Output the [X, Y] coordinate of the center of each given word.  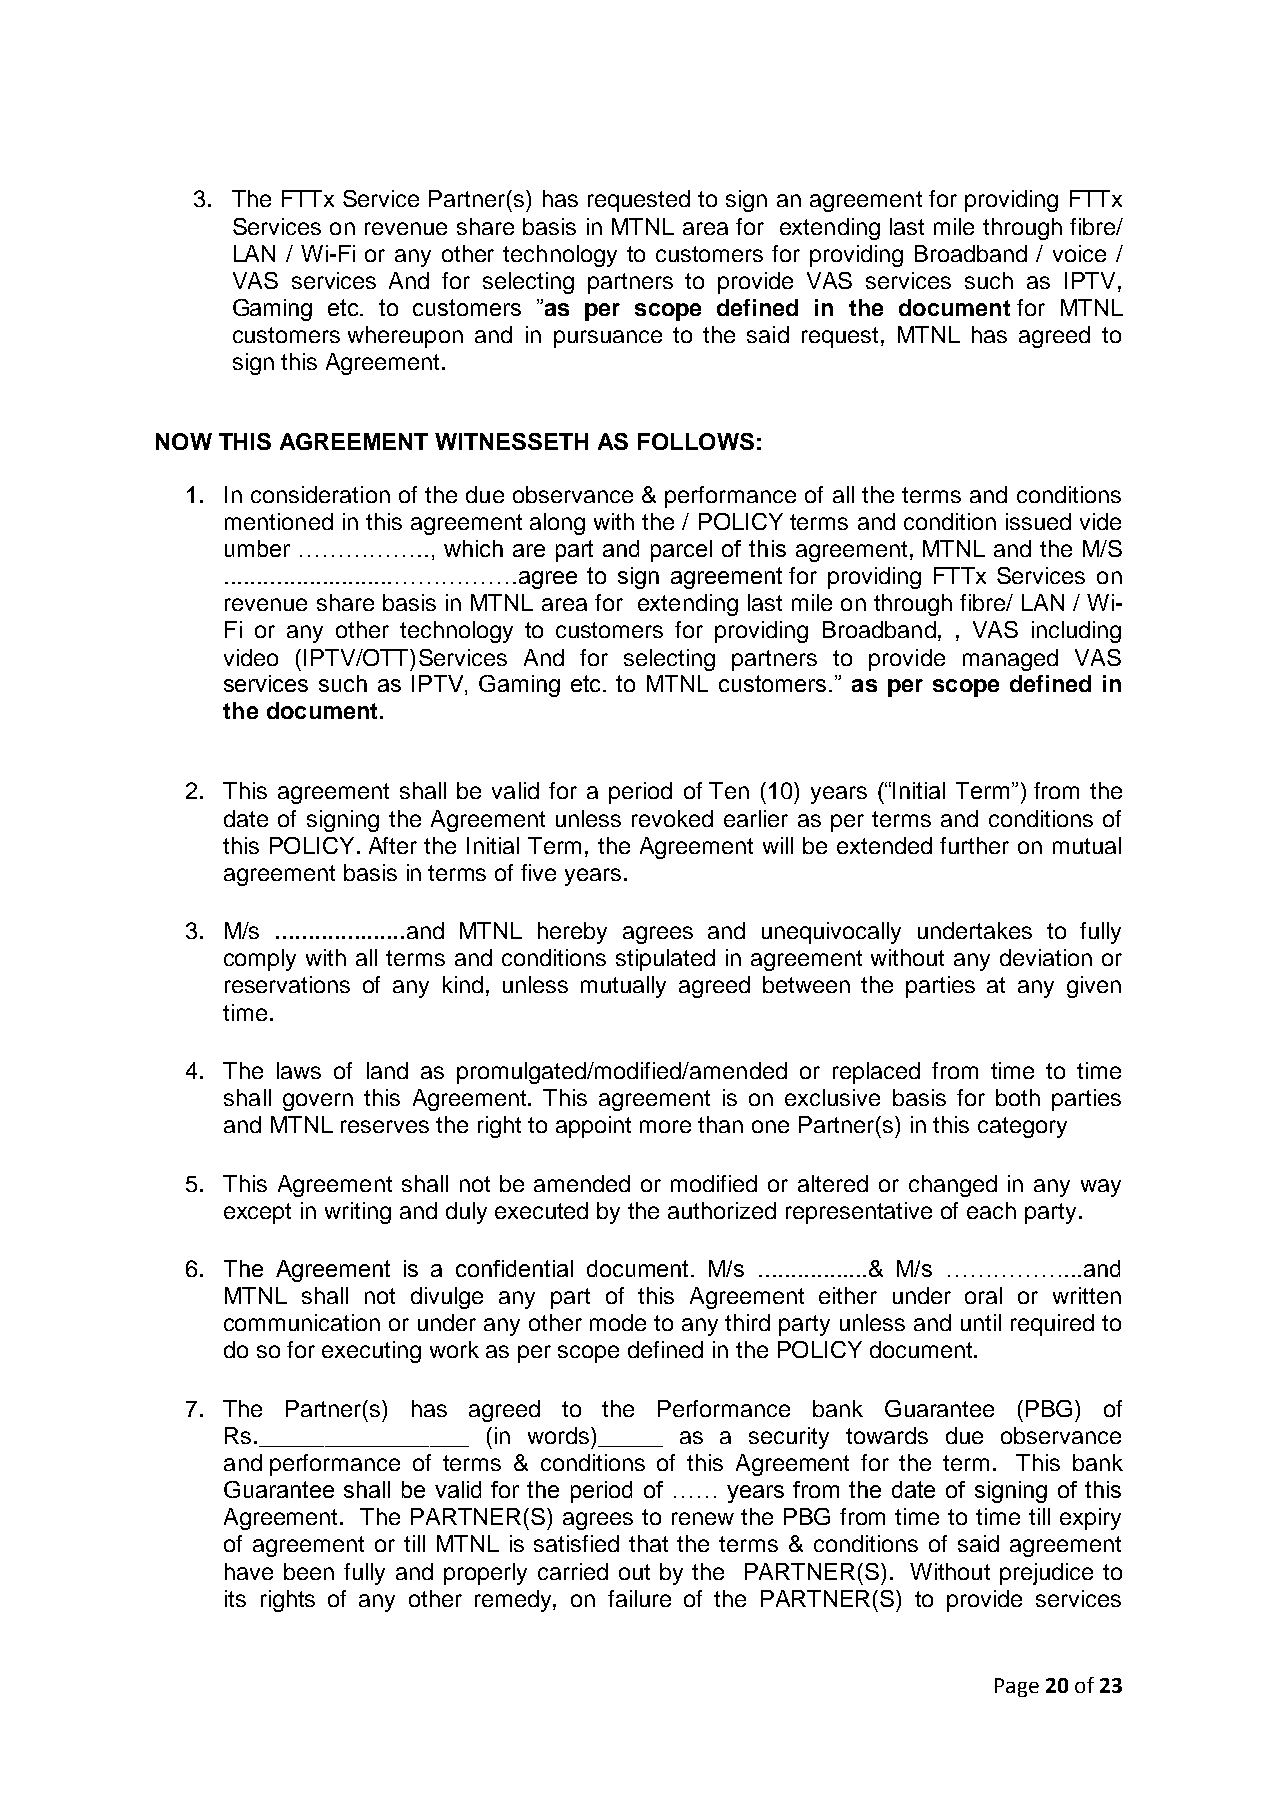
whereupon [405, 337]
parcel [681, 551]
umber [257, 548]
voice [1079, 253]
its [235, 1598]
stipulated [665, 960]
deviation [1046, 957]
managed [1010, 660]
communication [302, 1322]
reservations [287, 984]
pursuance [608, 339]
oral [983, 1295]
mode [618, 1322]
